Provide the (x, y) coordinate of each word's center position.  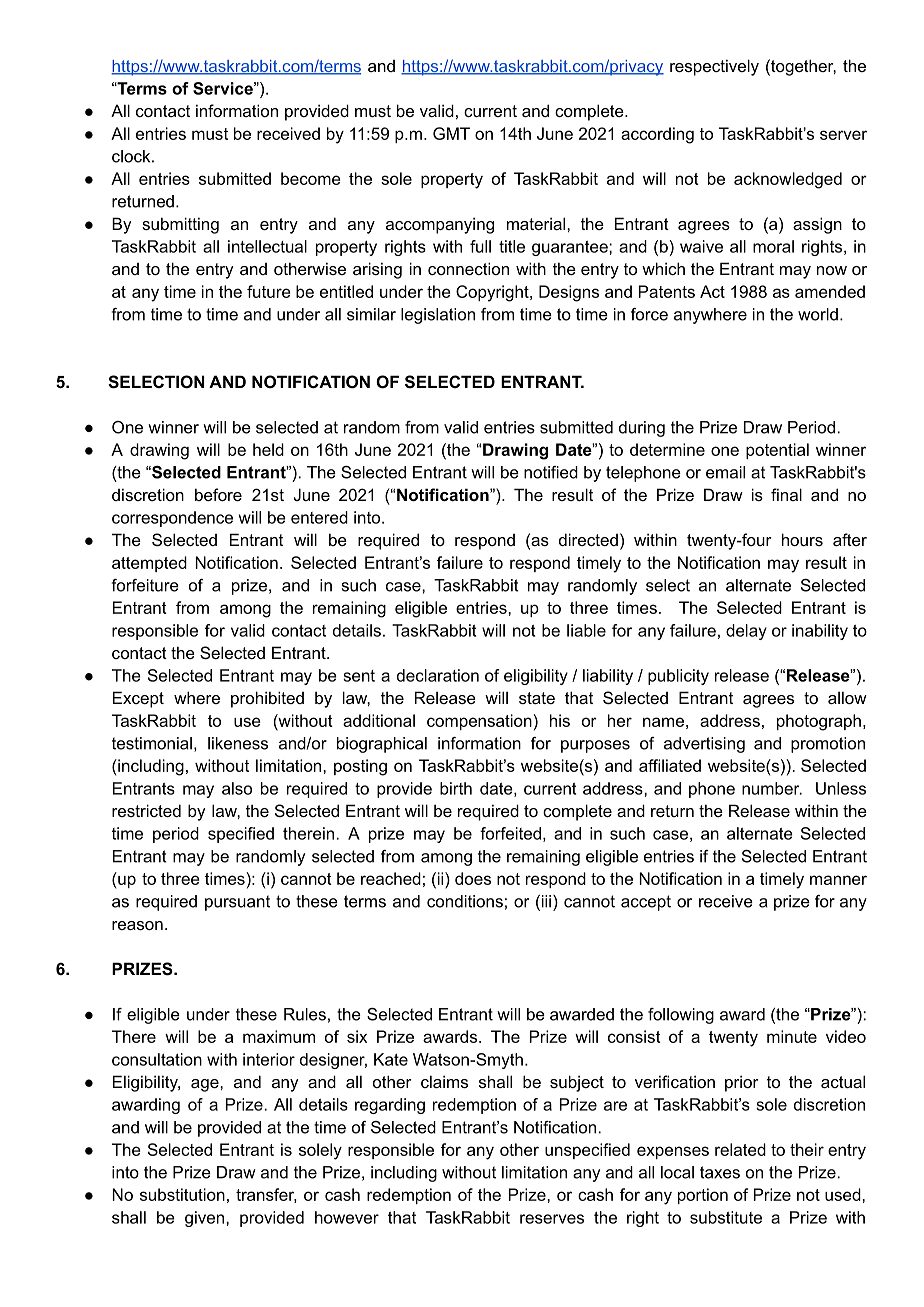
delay (746, 632)
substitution (182, 1194)
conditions (465, 901)
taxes (720, 1172)
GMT (451, 133)
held (268, 449)
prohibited (267, 699)
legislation (438, 316)
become (311, 178)
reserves (552, 1219)
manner (838, 880)
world (818, 314)
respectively (714, 67)
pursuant (237, 903)
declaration (438, 675)
